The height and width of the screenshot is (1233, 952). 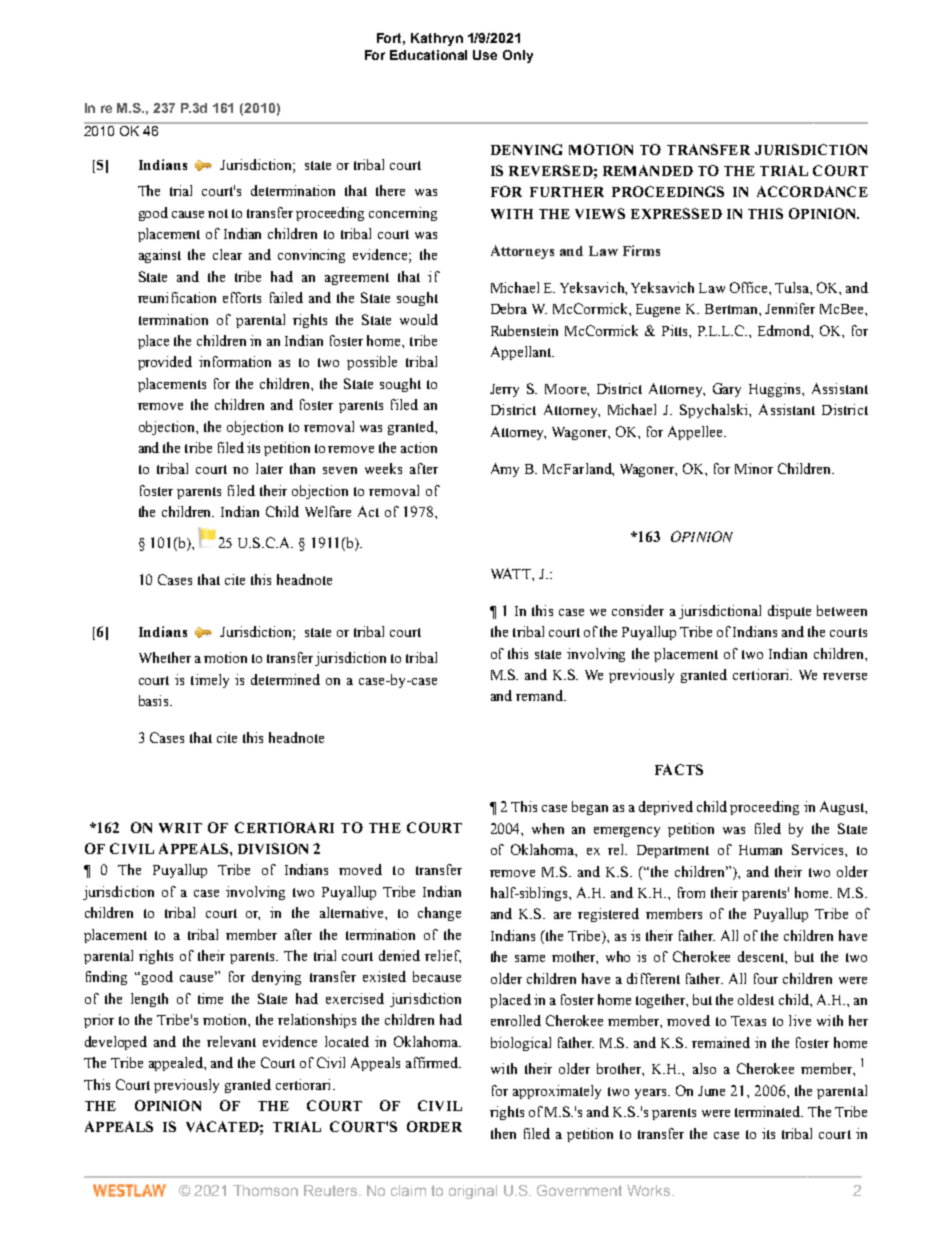 What do you see at coordinates (428, 55) in the screenshot?
I see `Educational` at bounding box center [428, 55].
